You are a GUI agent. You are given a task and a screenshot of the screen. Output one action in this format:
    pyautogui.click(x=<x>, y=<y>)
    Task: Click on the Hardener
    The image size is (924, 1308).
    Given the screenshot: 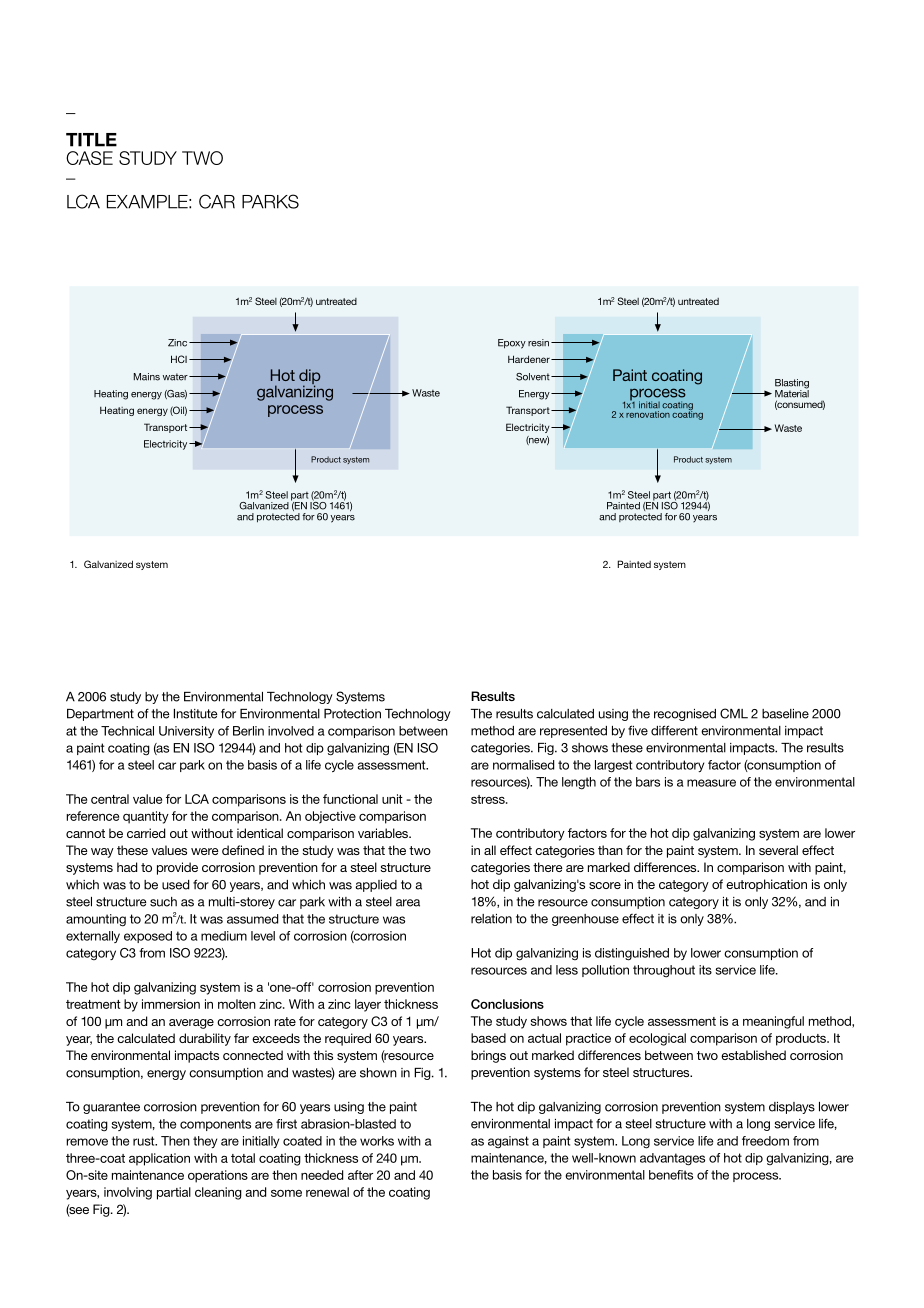 What is the action you would take?
    pyautogui.click(x=530, y=359)
